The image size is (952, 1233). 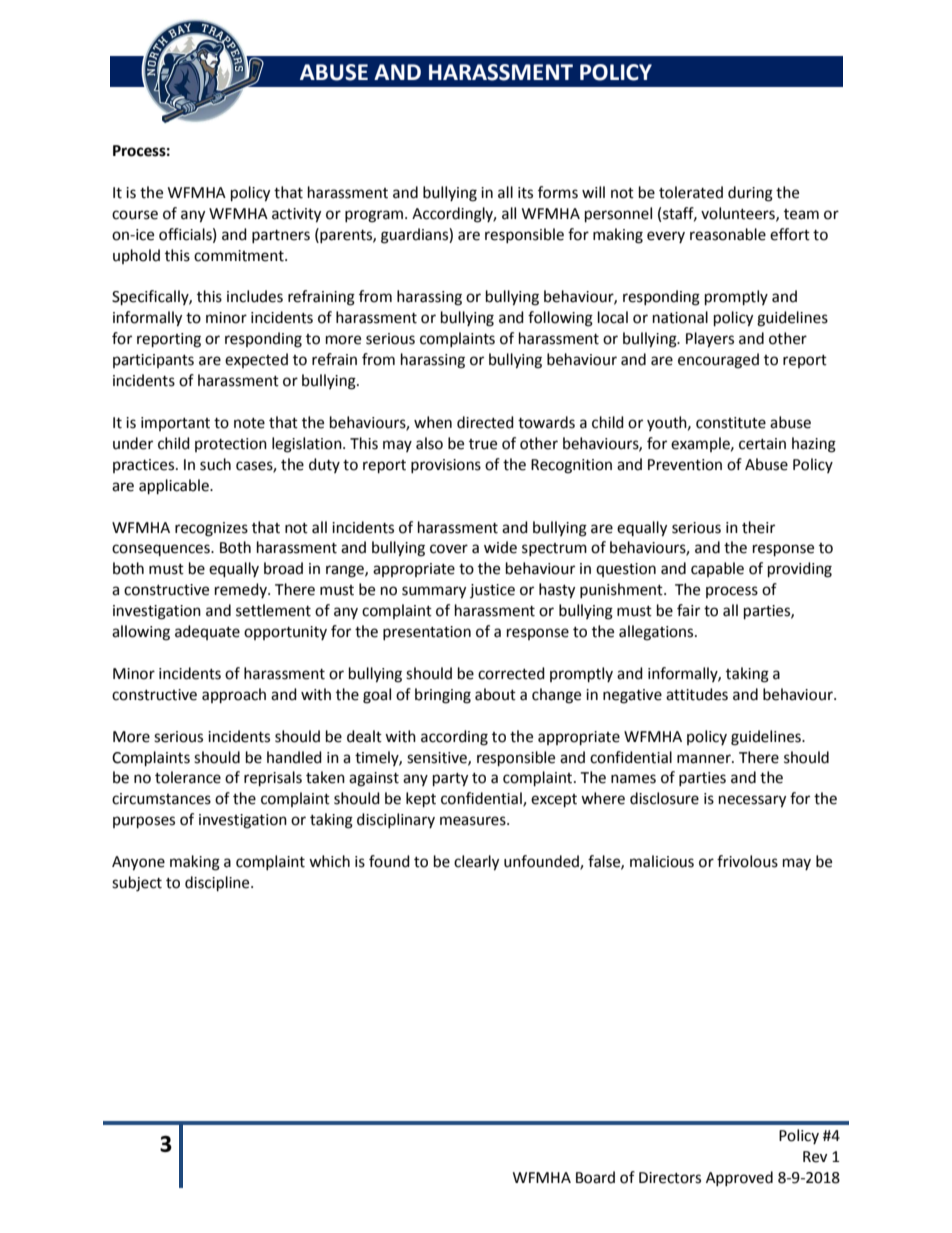 What do you see at coordinates (218, 884) in the image?
I see `discipline` at bounding box center [218, 884].
